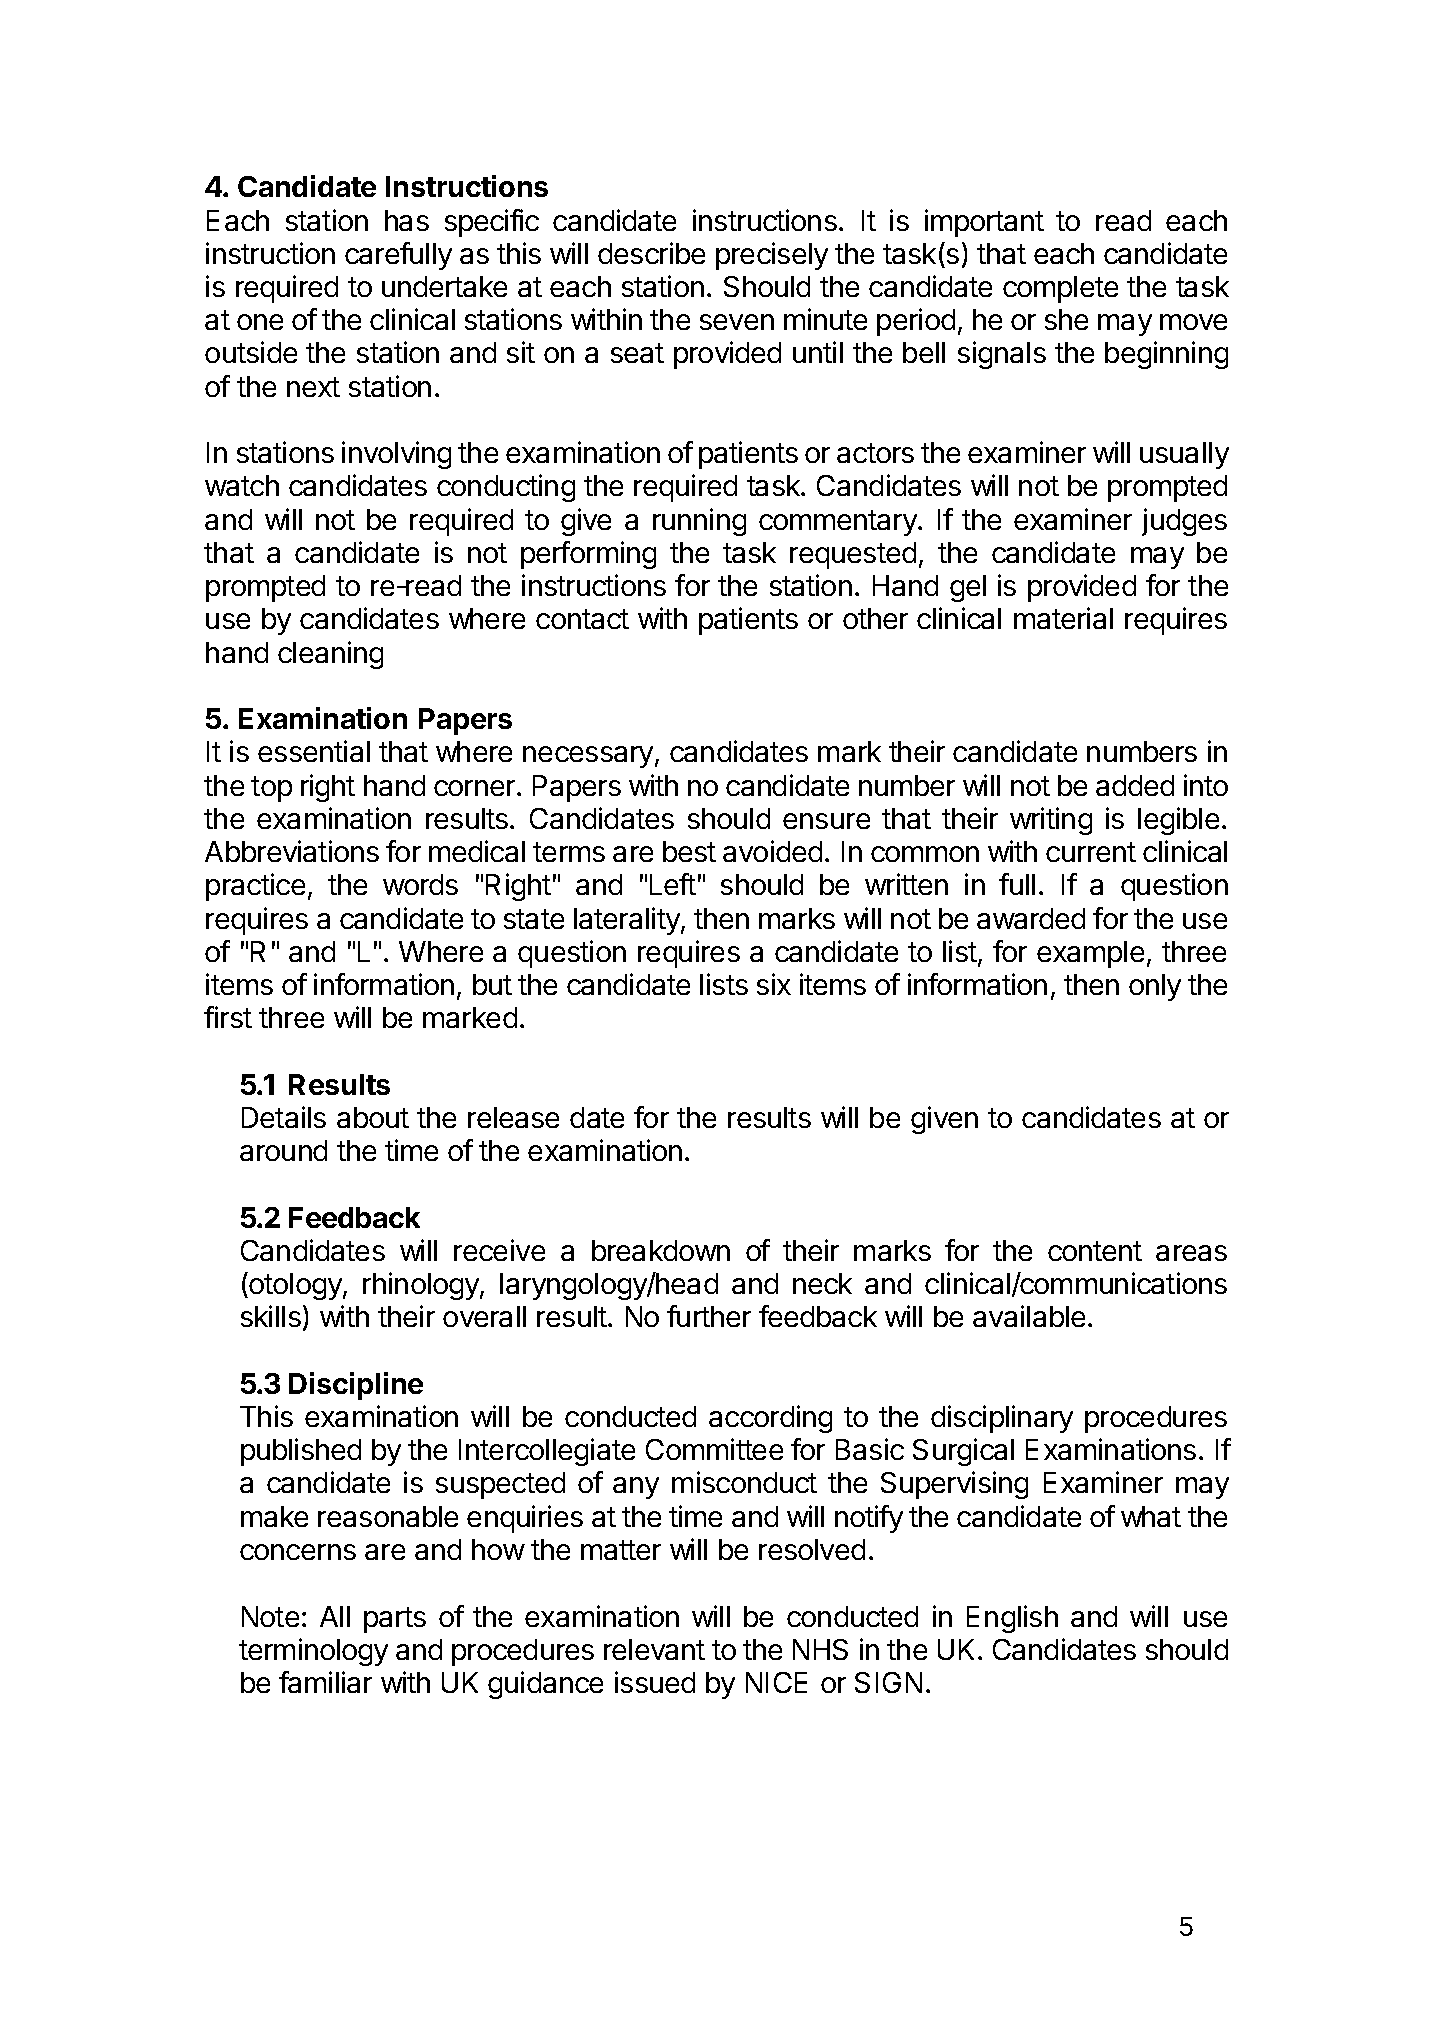 This page has height=2028, width=1435. Describe the element at coordinates (283, 1150) in the page. I see `around` at that location.
